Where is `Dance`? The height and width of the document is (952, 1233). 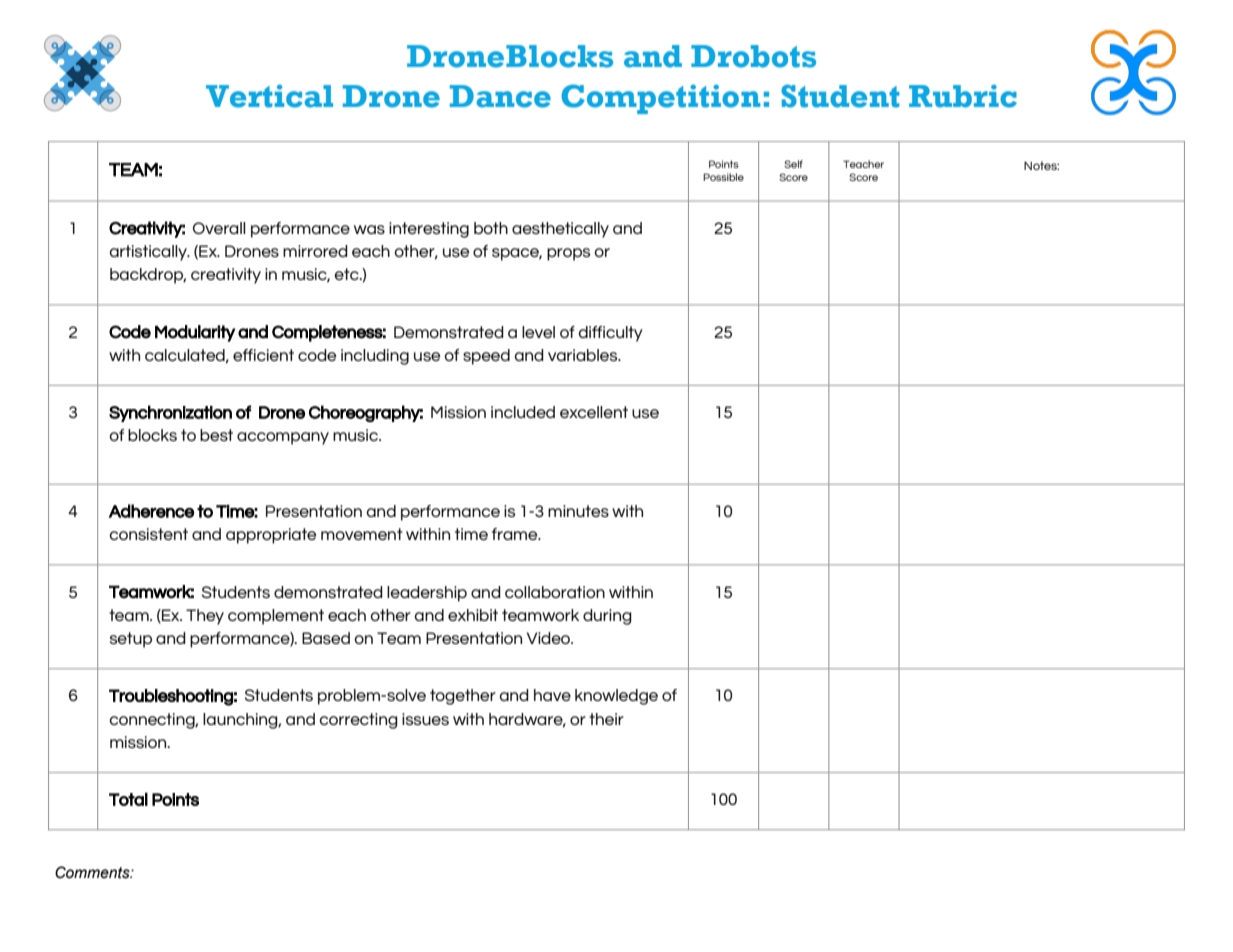
Dance is located at coordinates (500, 96).
